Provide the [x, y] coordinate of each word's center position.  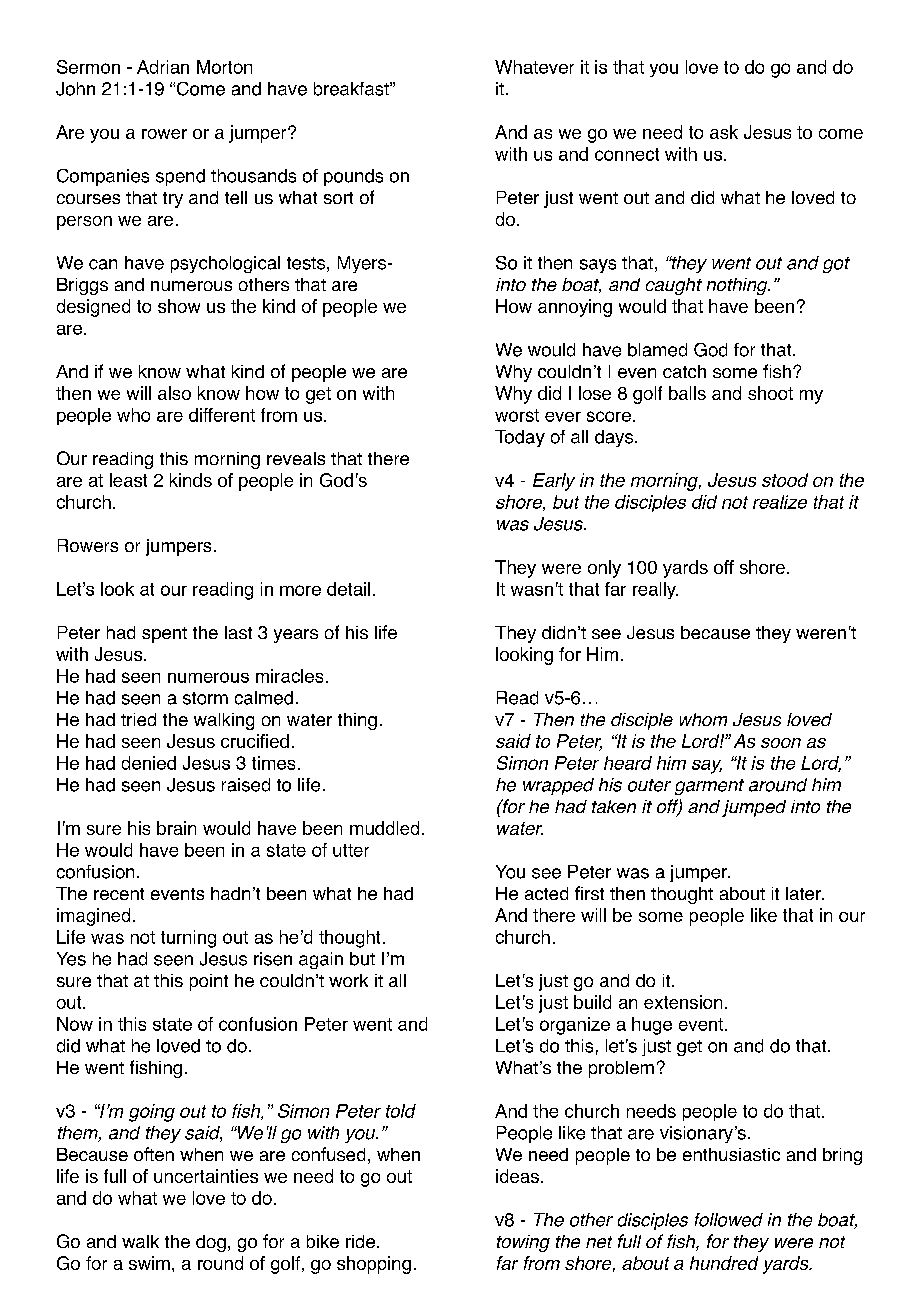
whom [703, 719]
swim [149, 1263]
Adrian [163, 67]
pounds [353, 177]
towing [523, 1243]
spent [164, 635]
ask [724, 132]
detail [348, 589]
